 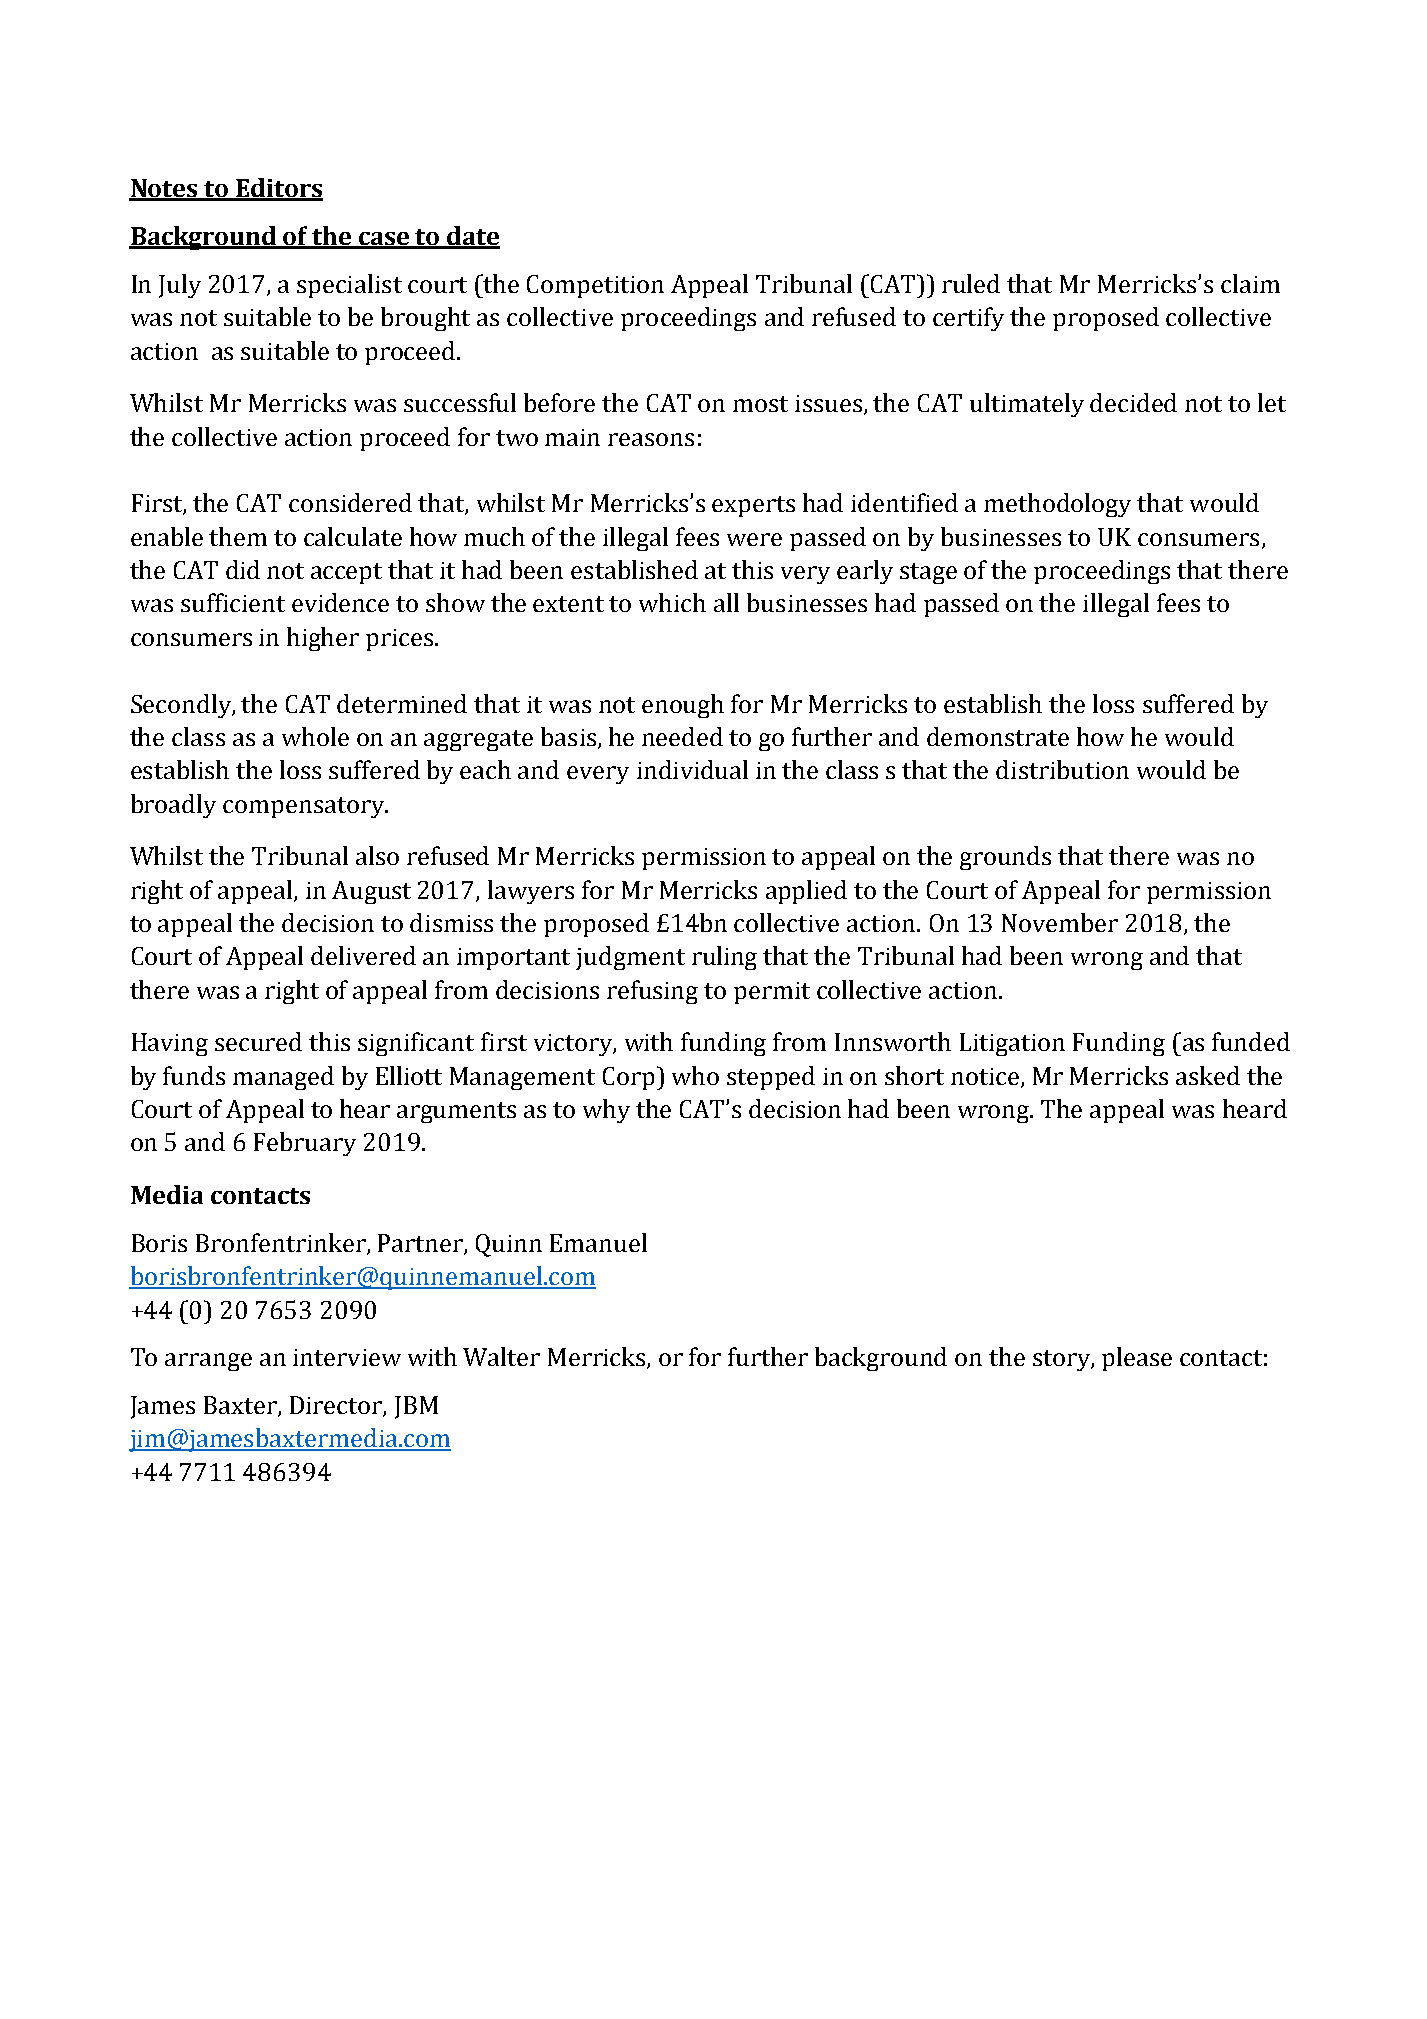 I want to click on considered, so click(x=350, y=502).
